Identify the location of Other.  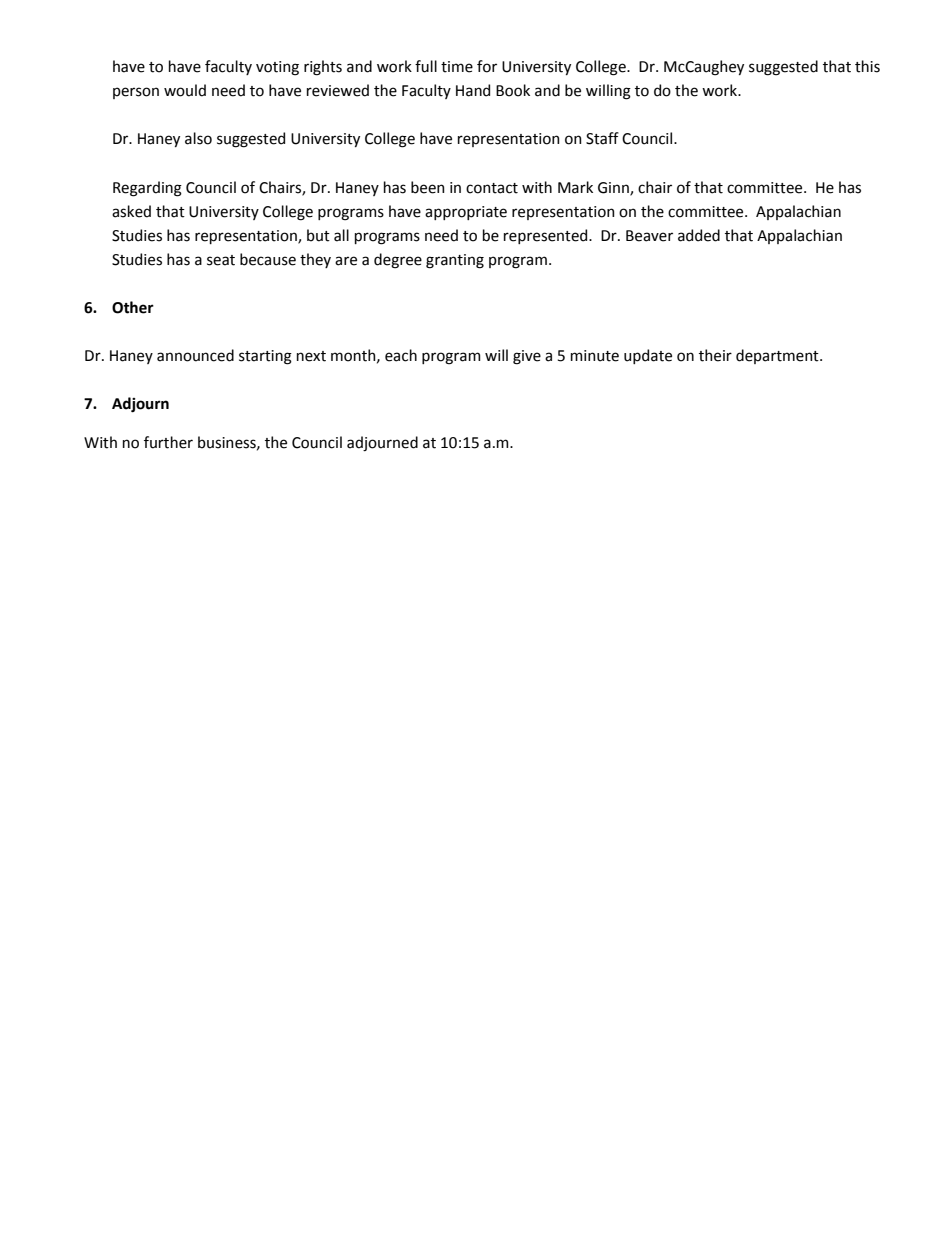
(133, 307).
